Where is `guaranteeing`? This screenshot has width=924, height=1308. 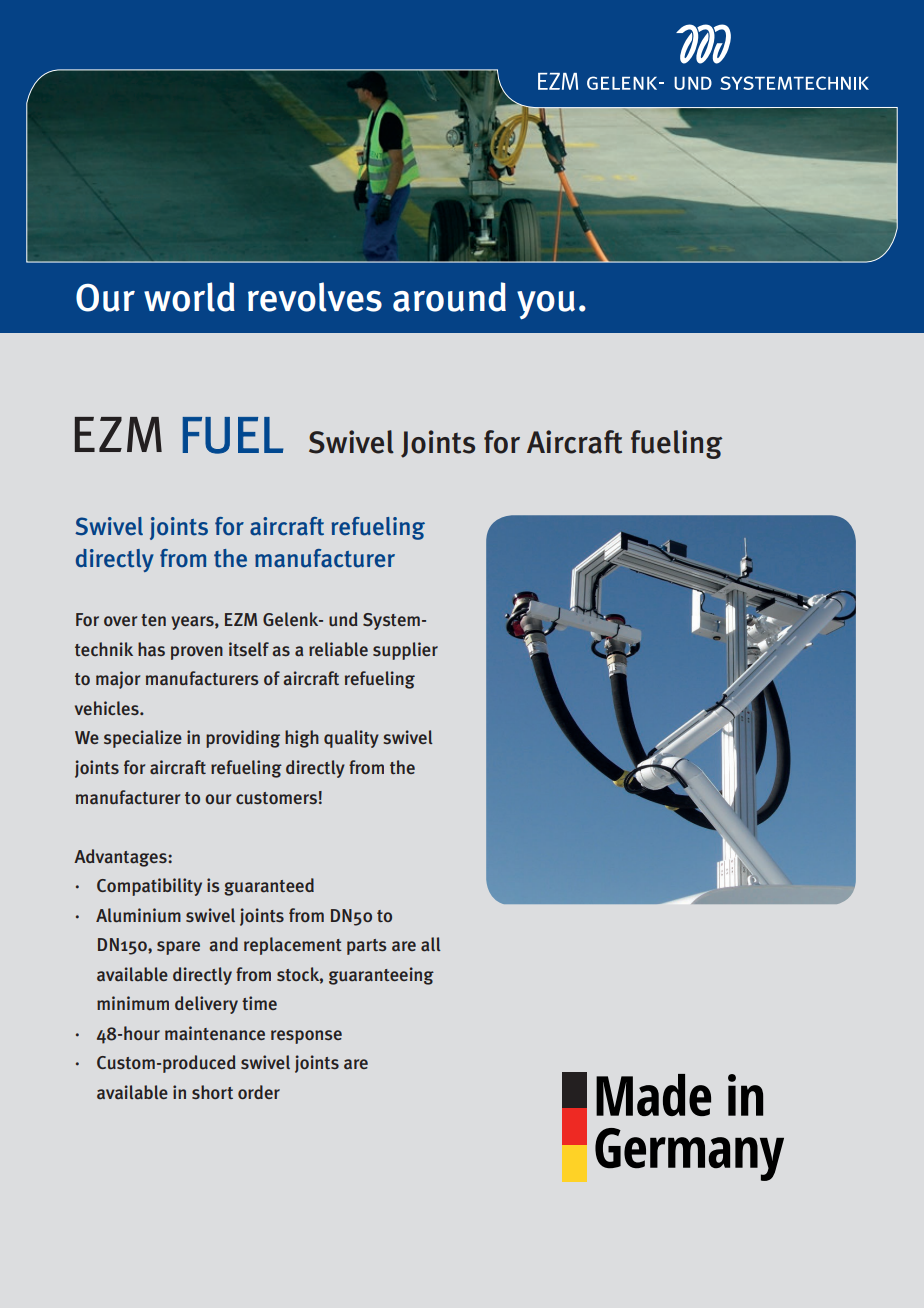 guaranteeing is located at coordinates (381, 976).
